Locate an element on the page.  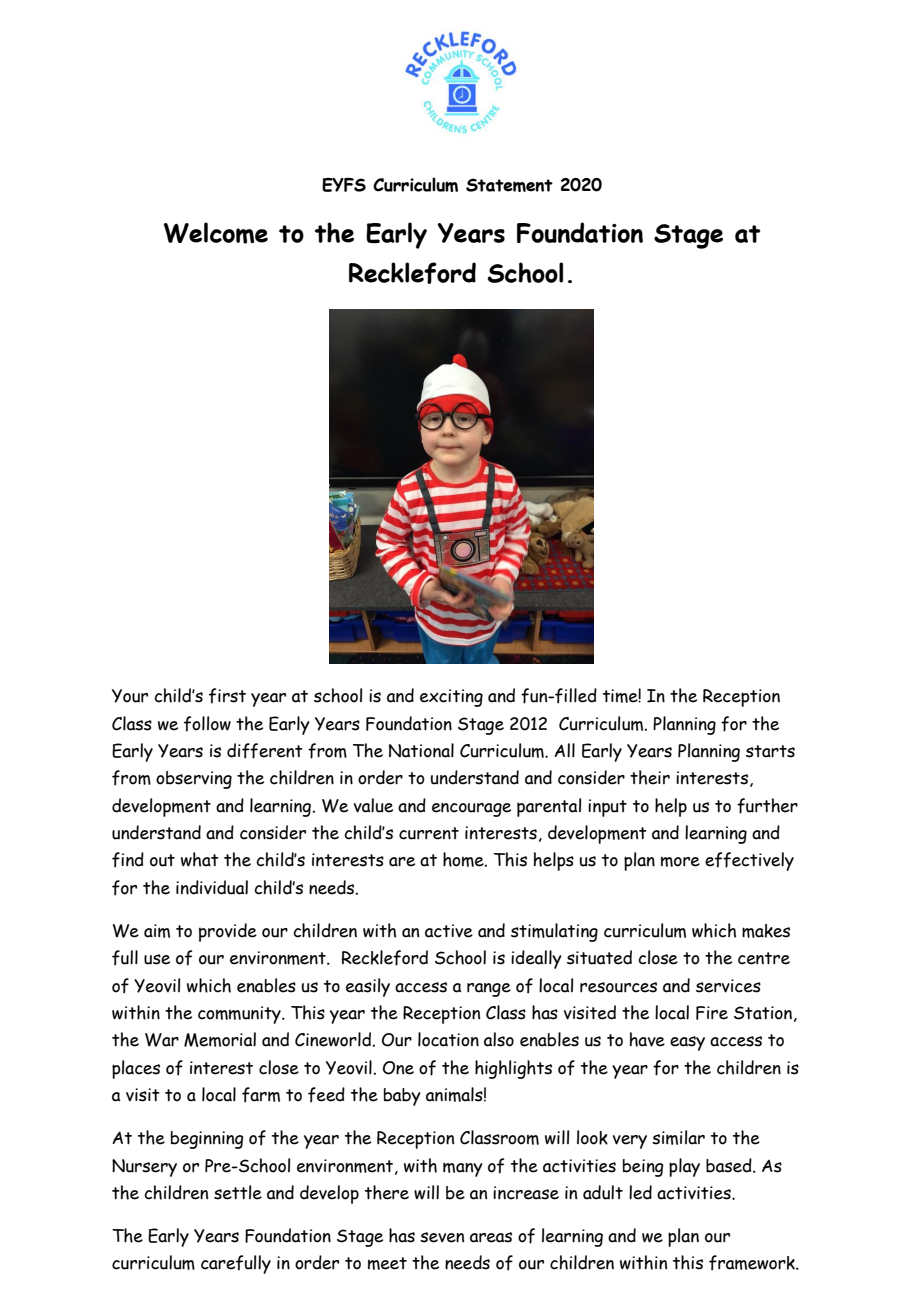
exciting is located at coordinates (451, 698).
